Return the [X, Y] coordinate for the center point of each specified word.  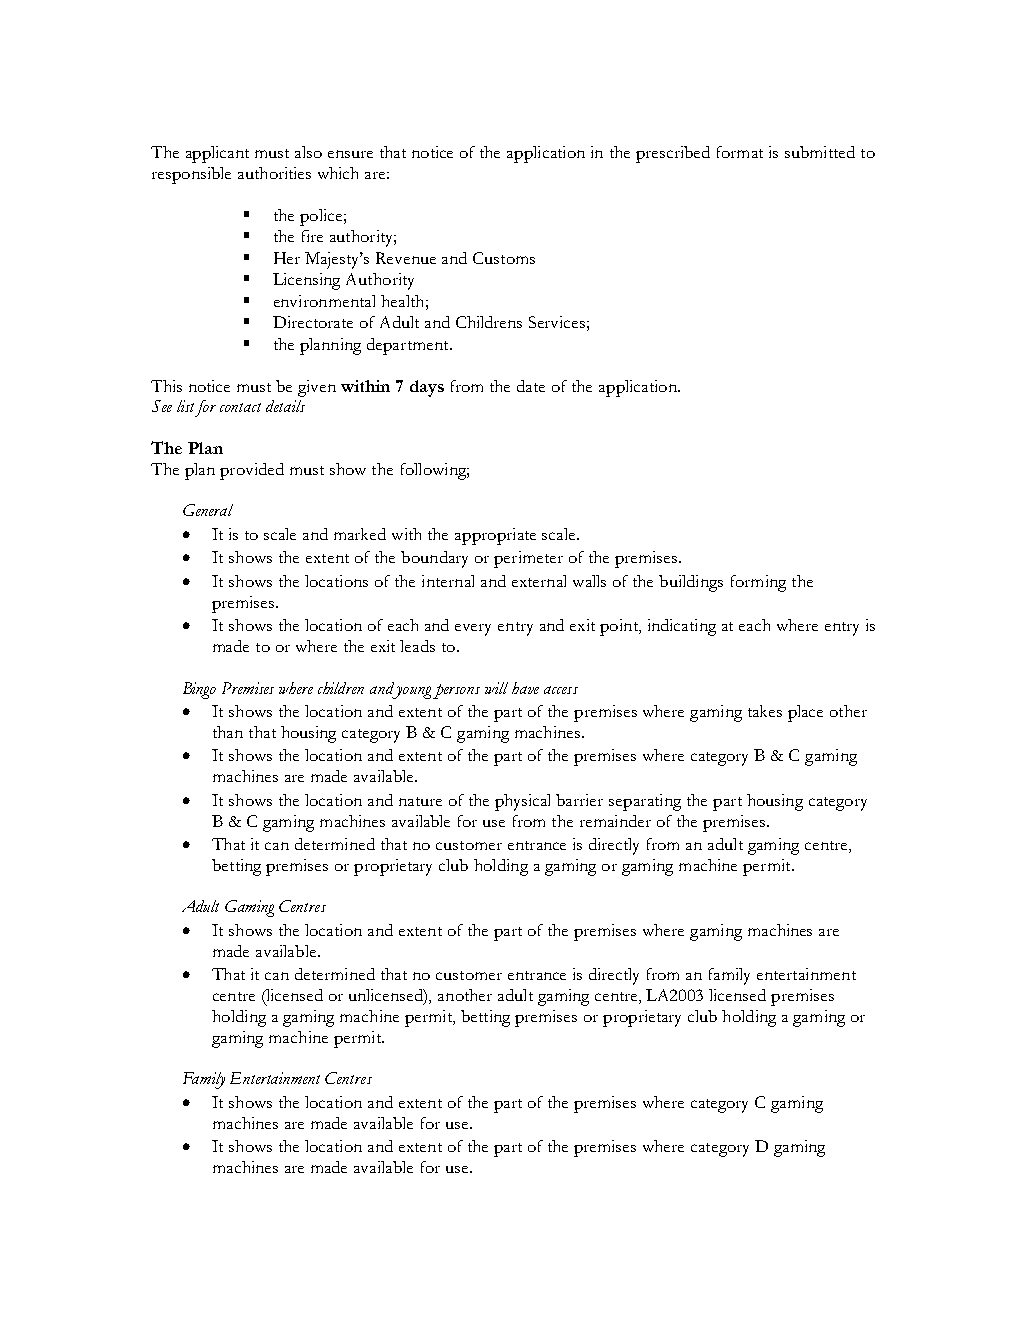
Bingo [199, 690]
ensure [350, 154]
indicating [682, 627]
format [740, 152]
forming [758, 583]
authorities [274, 173]
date [531, 386]
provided [252, 471]
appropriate [495, 536]
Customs [504, 258]
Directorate [313, 322]
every [473, 630]
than [228, 732]
